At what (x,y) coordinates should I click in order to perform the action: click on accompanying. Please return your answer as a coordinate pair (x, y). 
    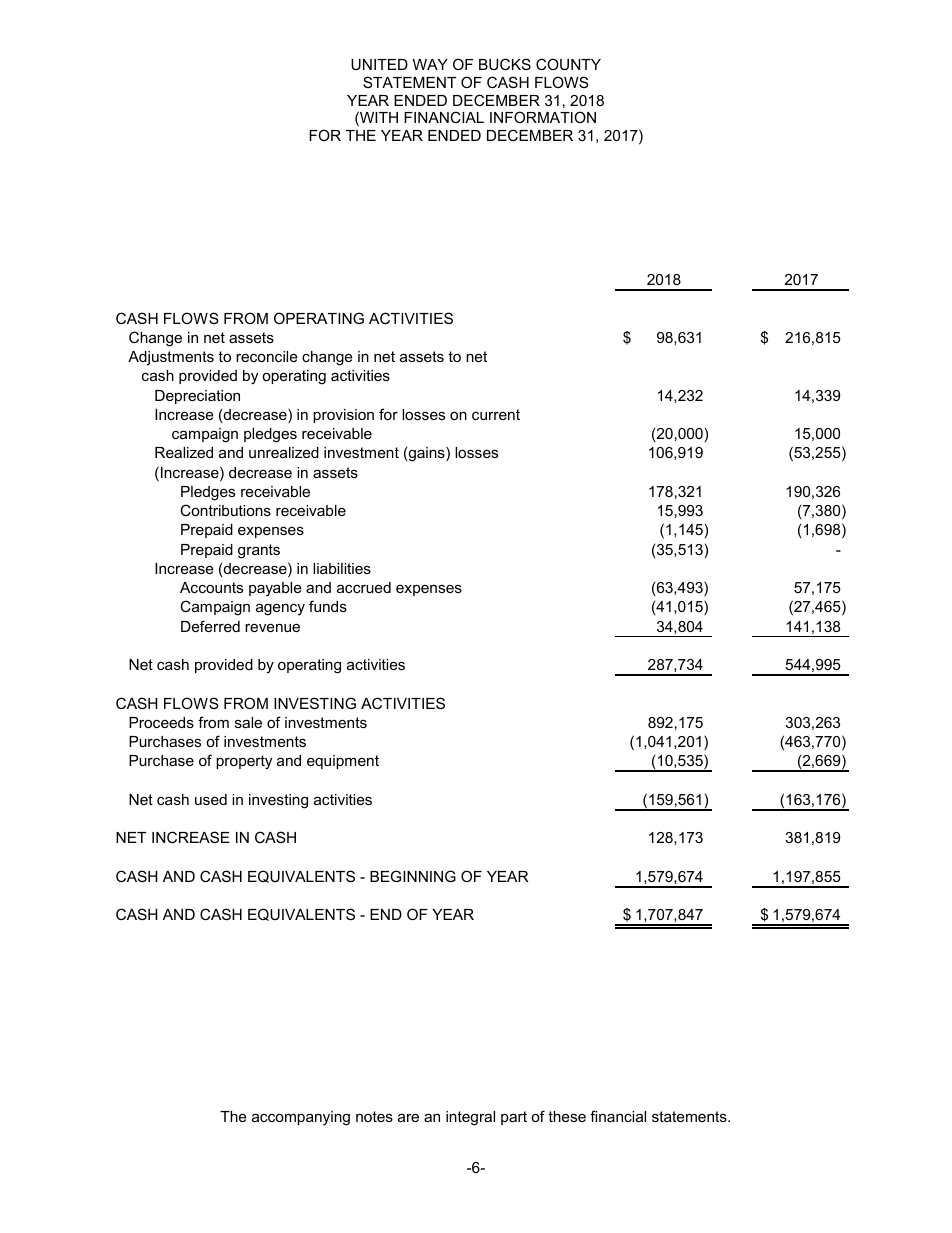
    Looking at the image, I should click on (301, 1118).
